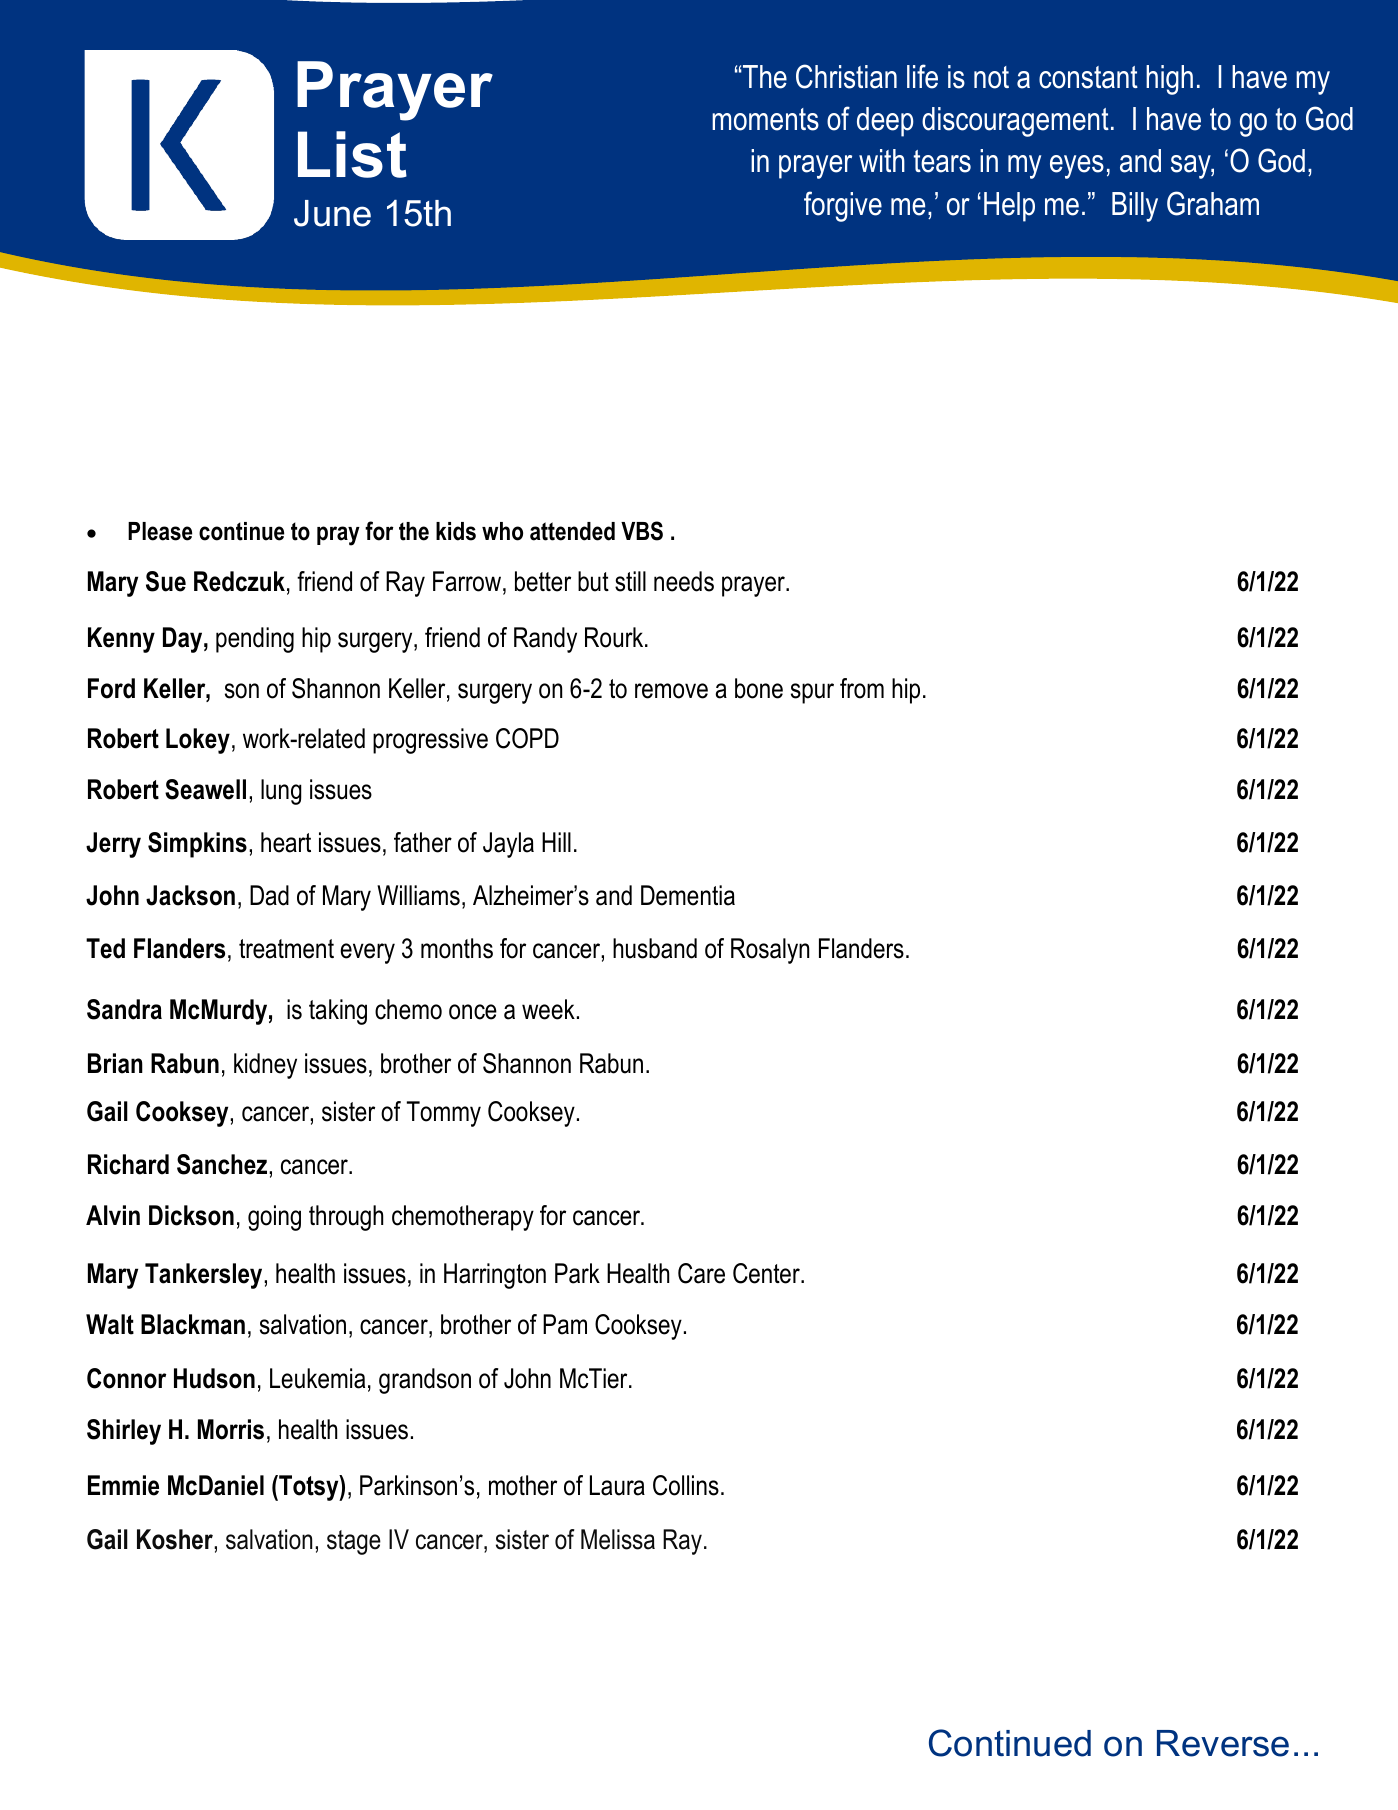  Describe the element at coordinates (767, 1273) in the image. I see `Center` at that location.
